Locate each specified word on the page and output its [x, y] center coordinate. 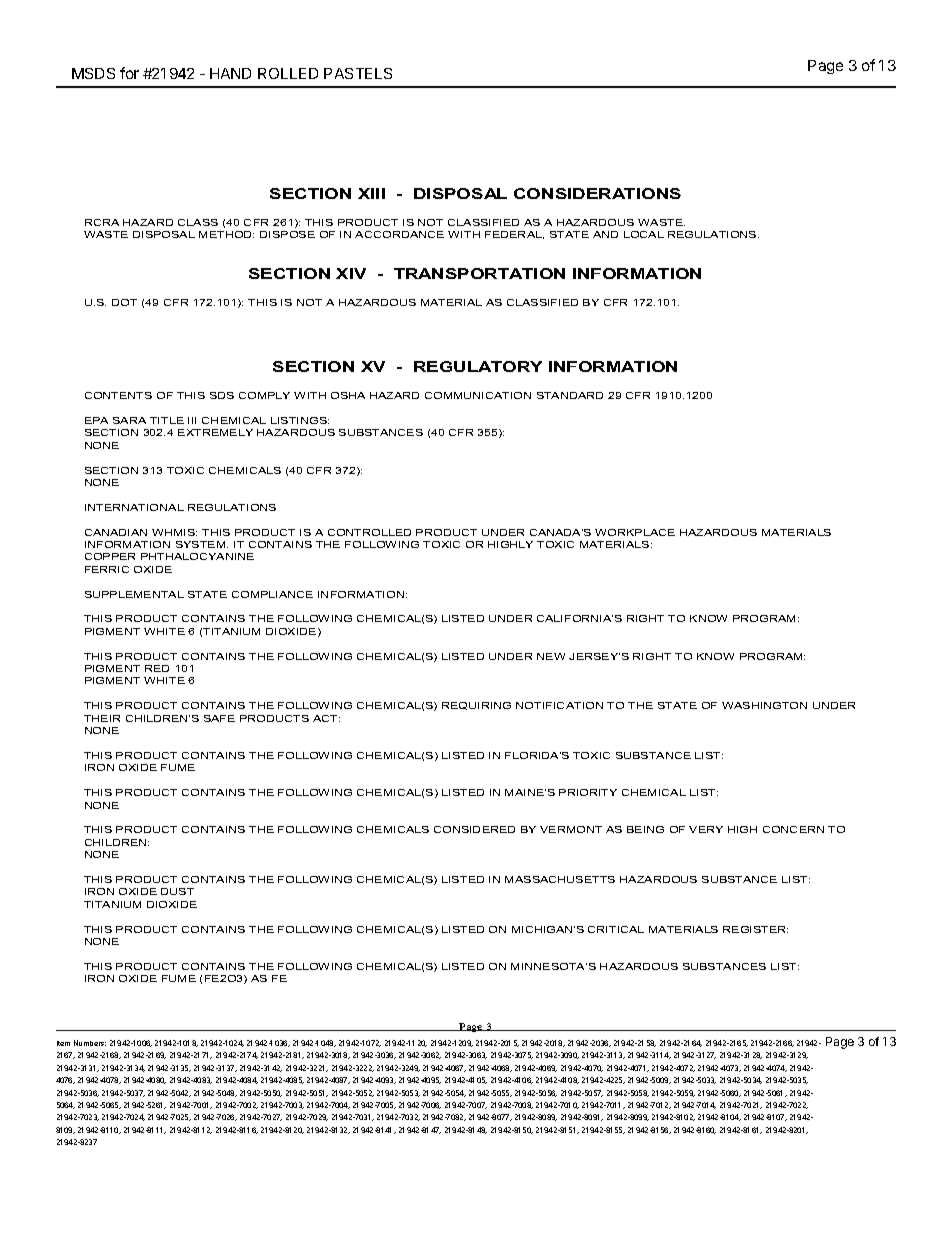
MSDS [93, 73]
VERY [706, 829]
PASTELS [358, 73]
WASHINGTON [764, 705]
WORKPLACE [635, 532]
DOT [124, 302]
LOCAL [644, 234]
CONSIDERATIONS [597, 193]
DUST [177, 891]
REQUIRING [476, 706]
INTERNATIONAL [134, 507]
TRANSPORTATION [479, 273]
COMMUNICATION [478, 395]
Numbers [90, 1043]
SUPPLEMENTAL [134, 594]
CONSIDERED [474, 829]
